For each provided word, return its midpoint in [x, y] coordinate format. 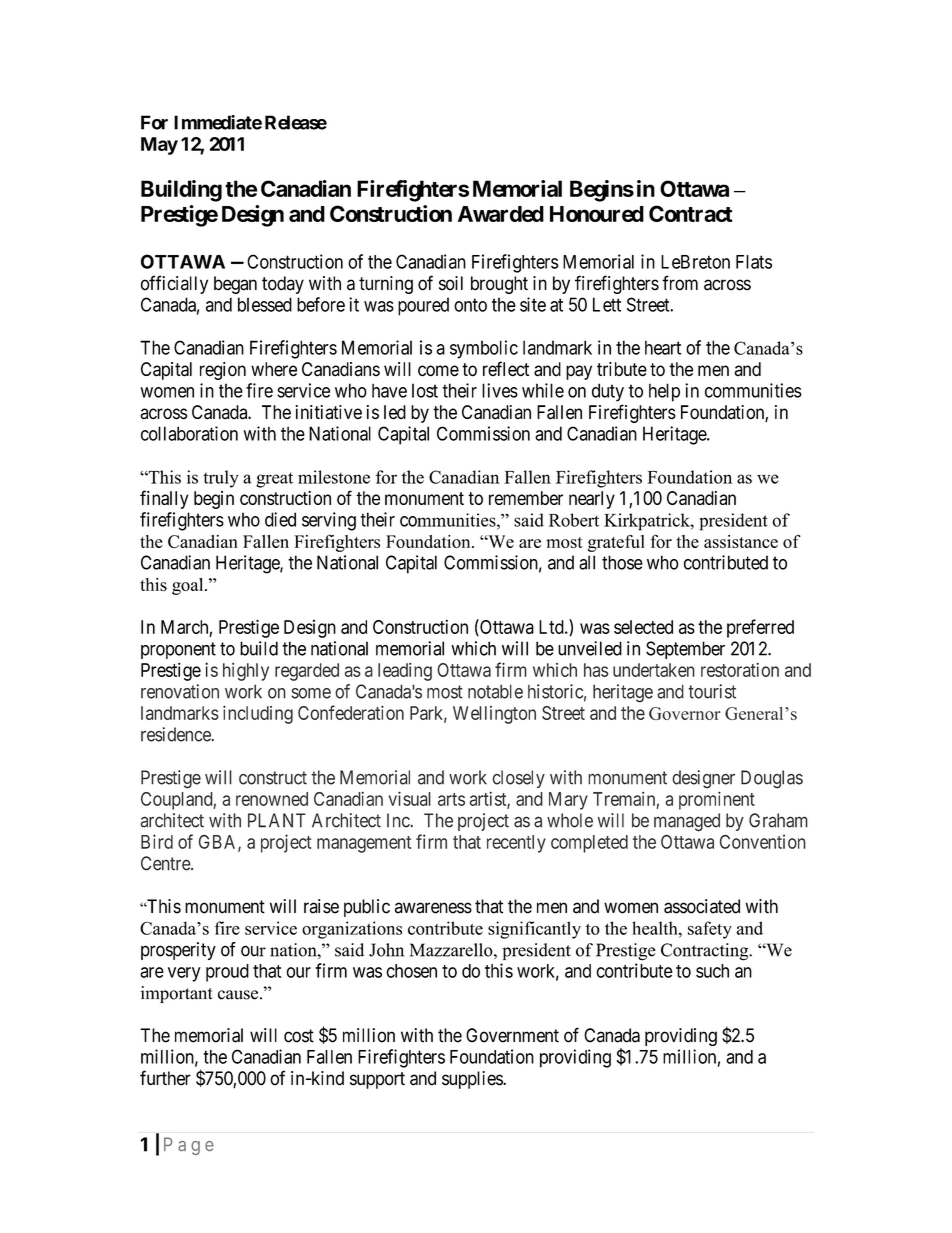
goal [189, 586]
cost [299, 1036]
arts [451, 799]
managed [687, 822]
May [159, 146]
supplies [473, 1080]
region [223, 371]
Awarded [501, 214]
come [438, 371]
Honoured [597, 214]
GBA [219, 843]
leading [405, 672]
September [685, 650]
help [664, 392]
